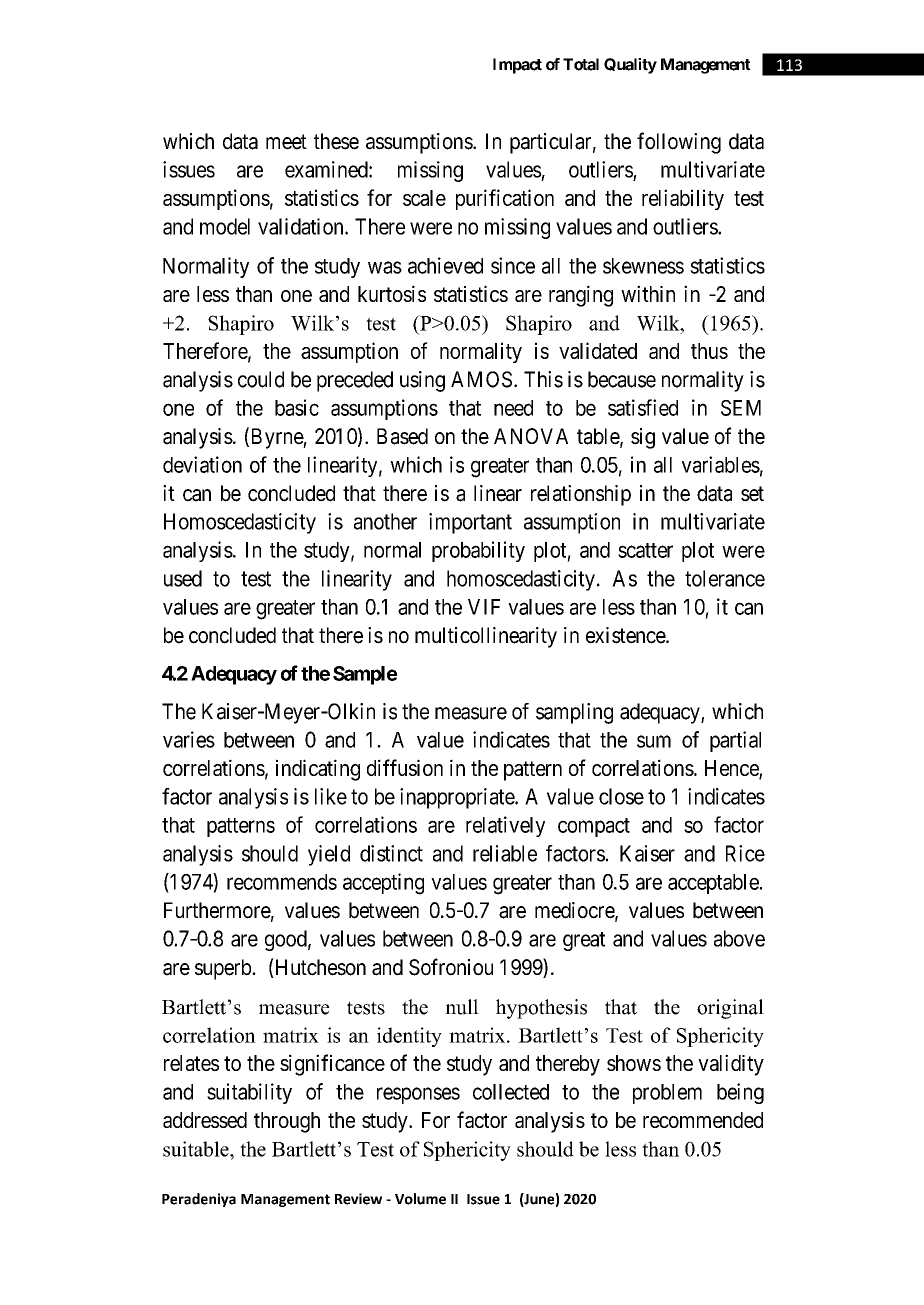  I want to click on Impact, so click(517, 66).
